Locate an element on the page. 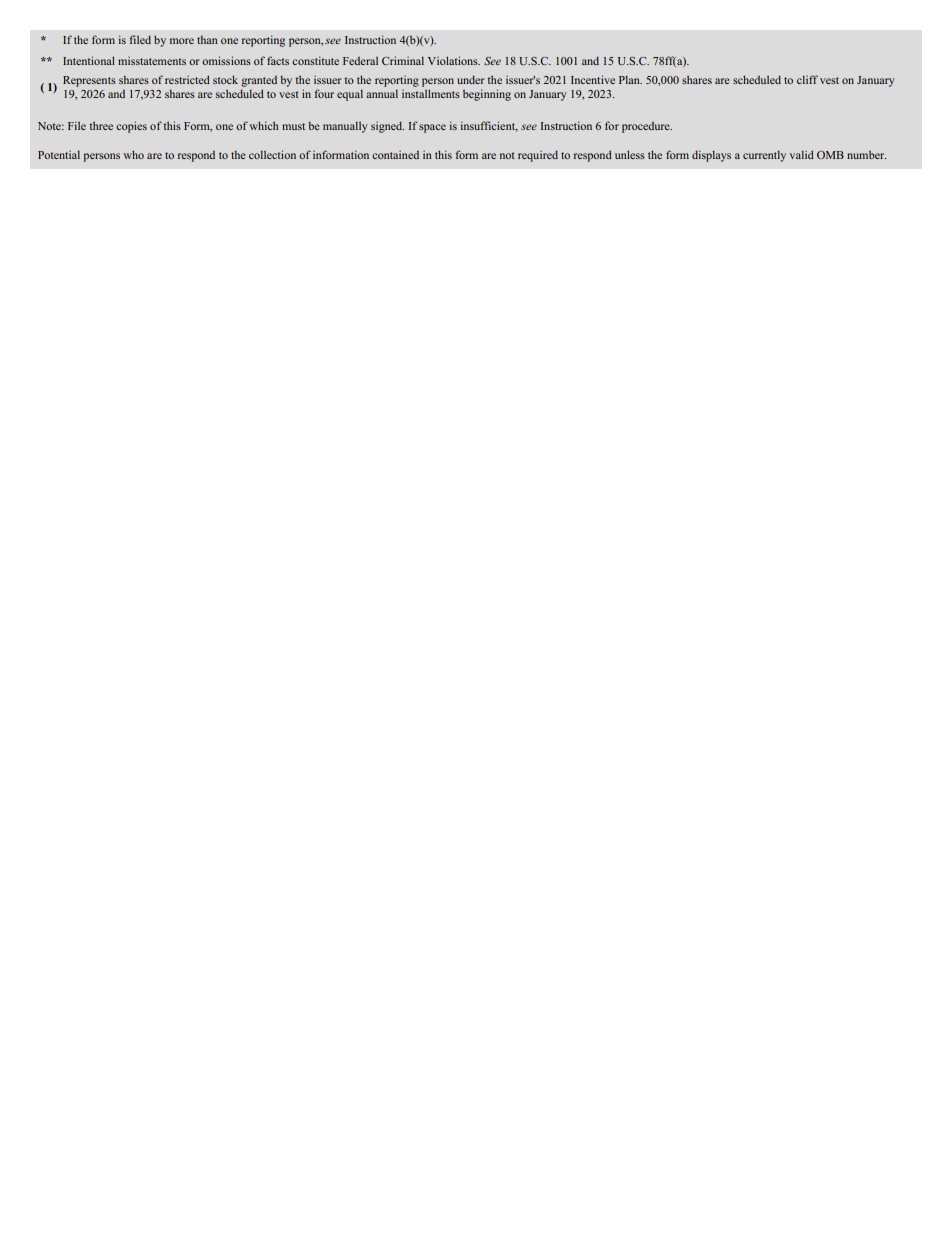 This image has height=1233, width=952. Criminal is located at coordinates (403, 60).
